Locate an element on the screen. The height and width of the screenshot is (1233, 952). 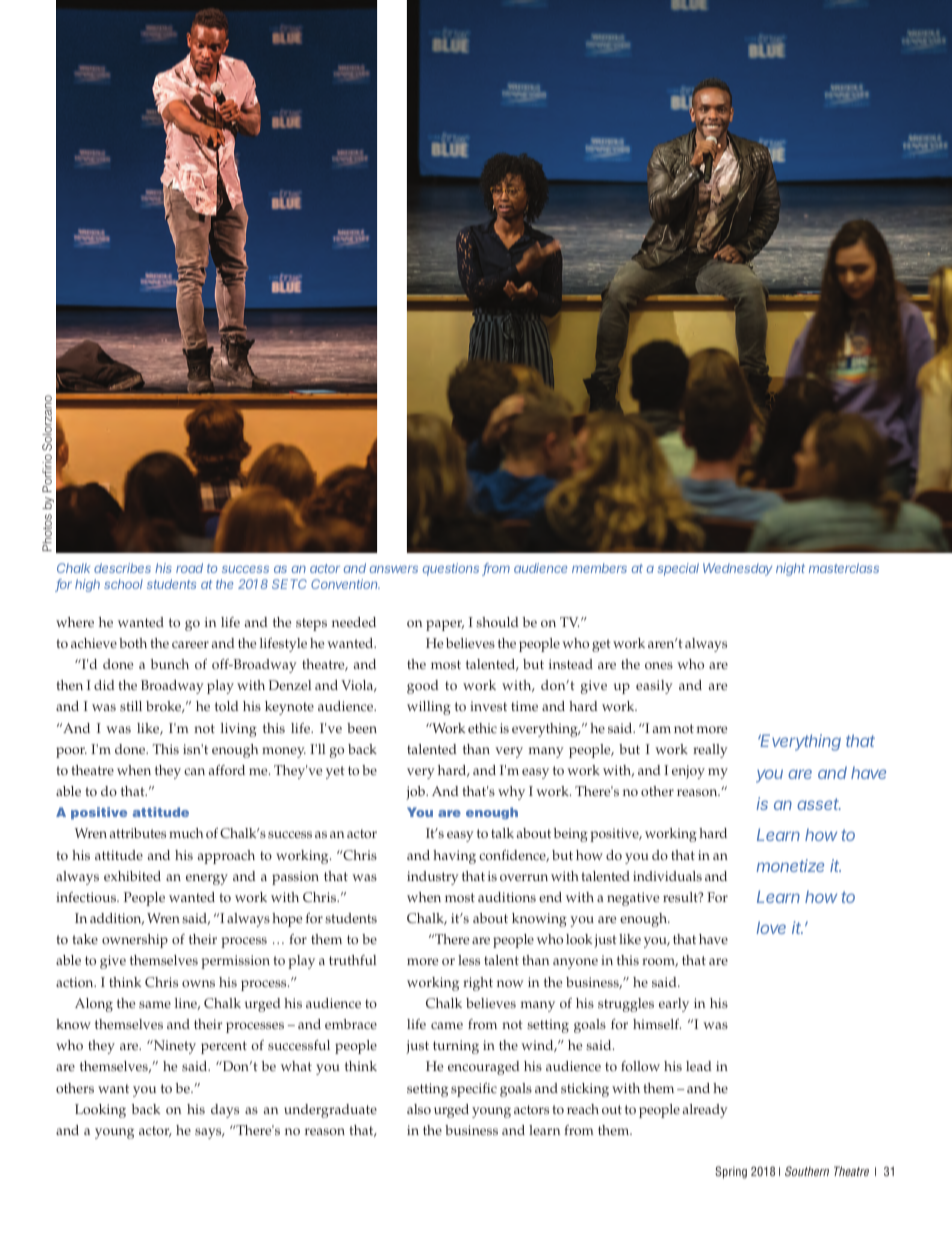
came is located at coordinates (447, 1026).
